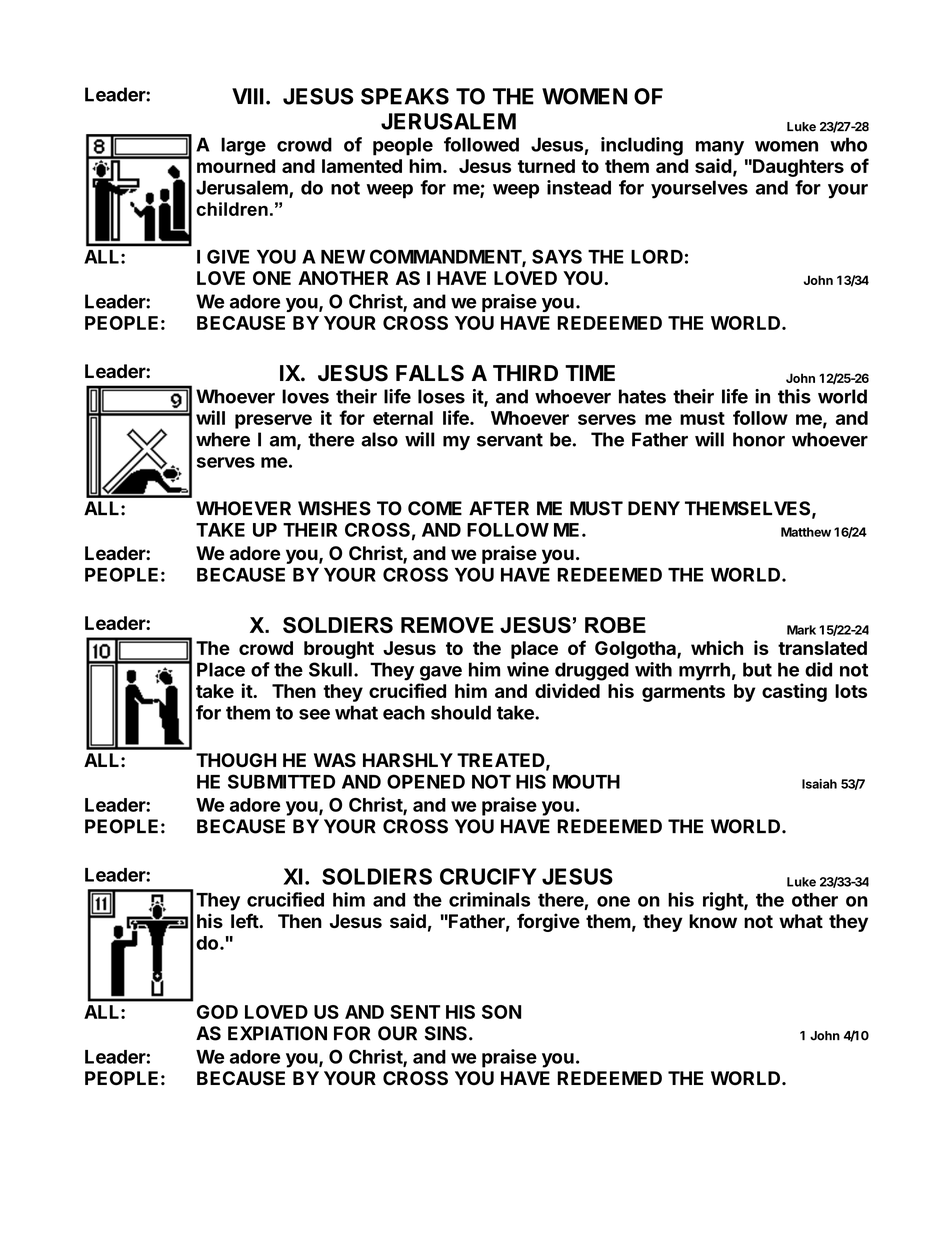  I want to click on many, so click(720, 148).
